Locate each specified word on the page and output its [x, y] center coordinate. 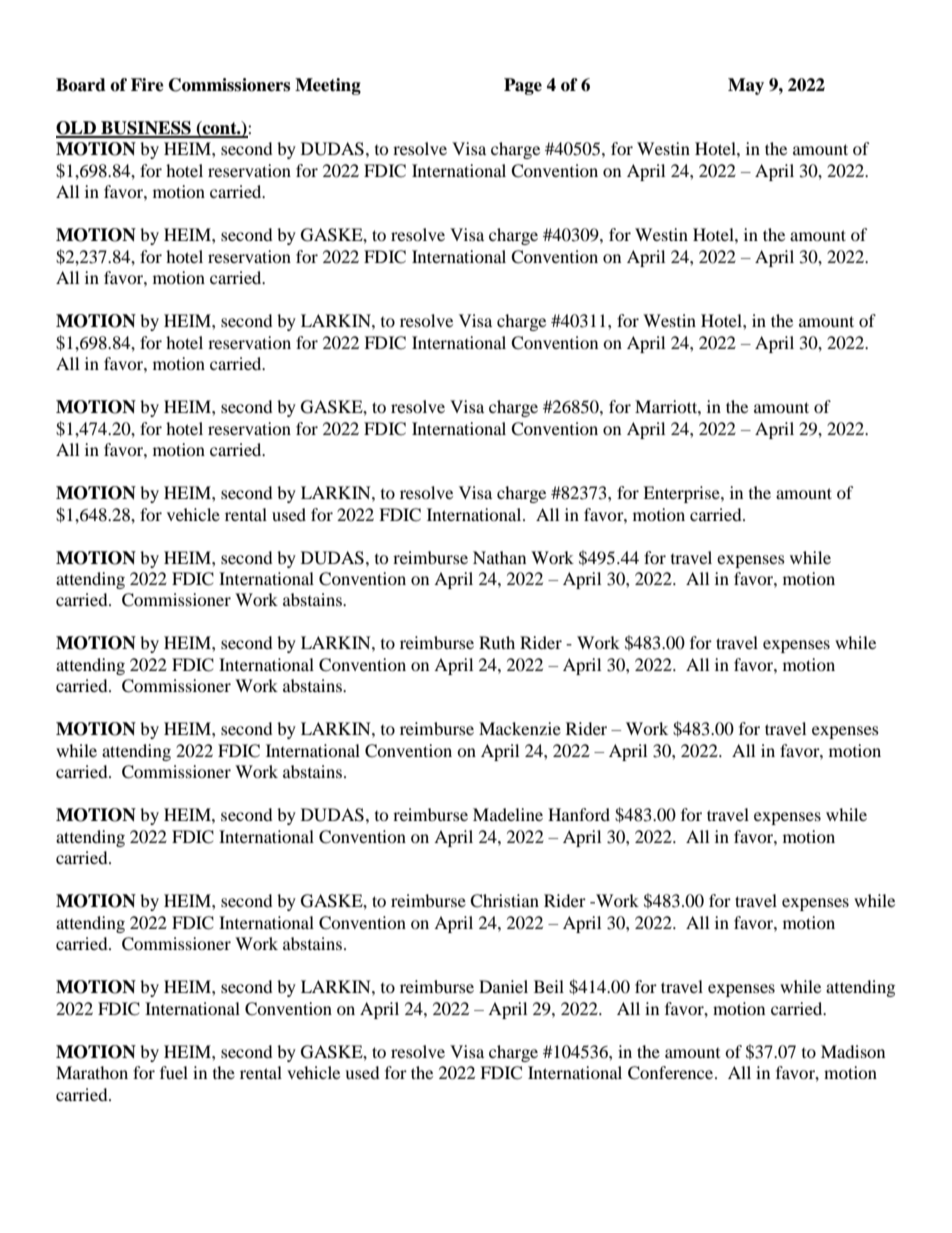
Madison [853, 1051]
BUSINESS [146, 129]
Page [523, 86]
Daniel [503, 986]
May [746, 86]
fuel [174, 1072]
